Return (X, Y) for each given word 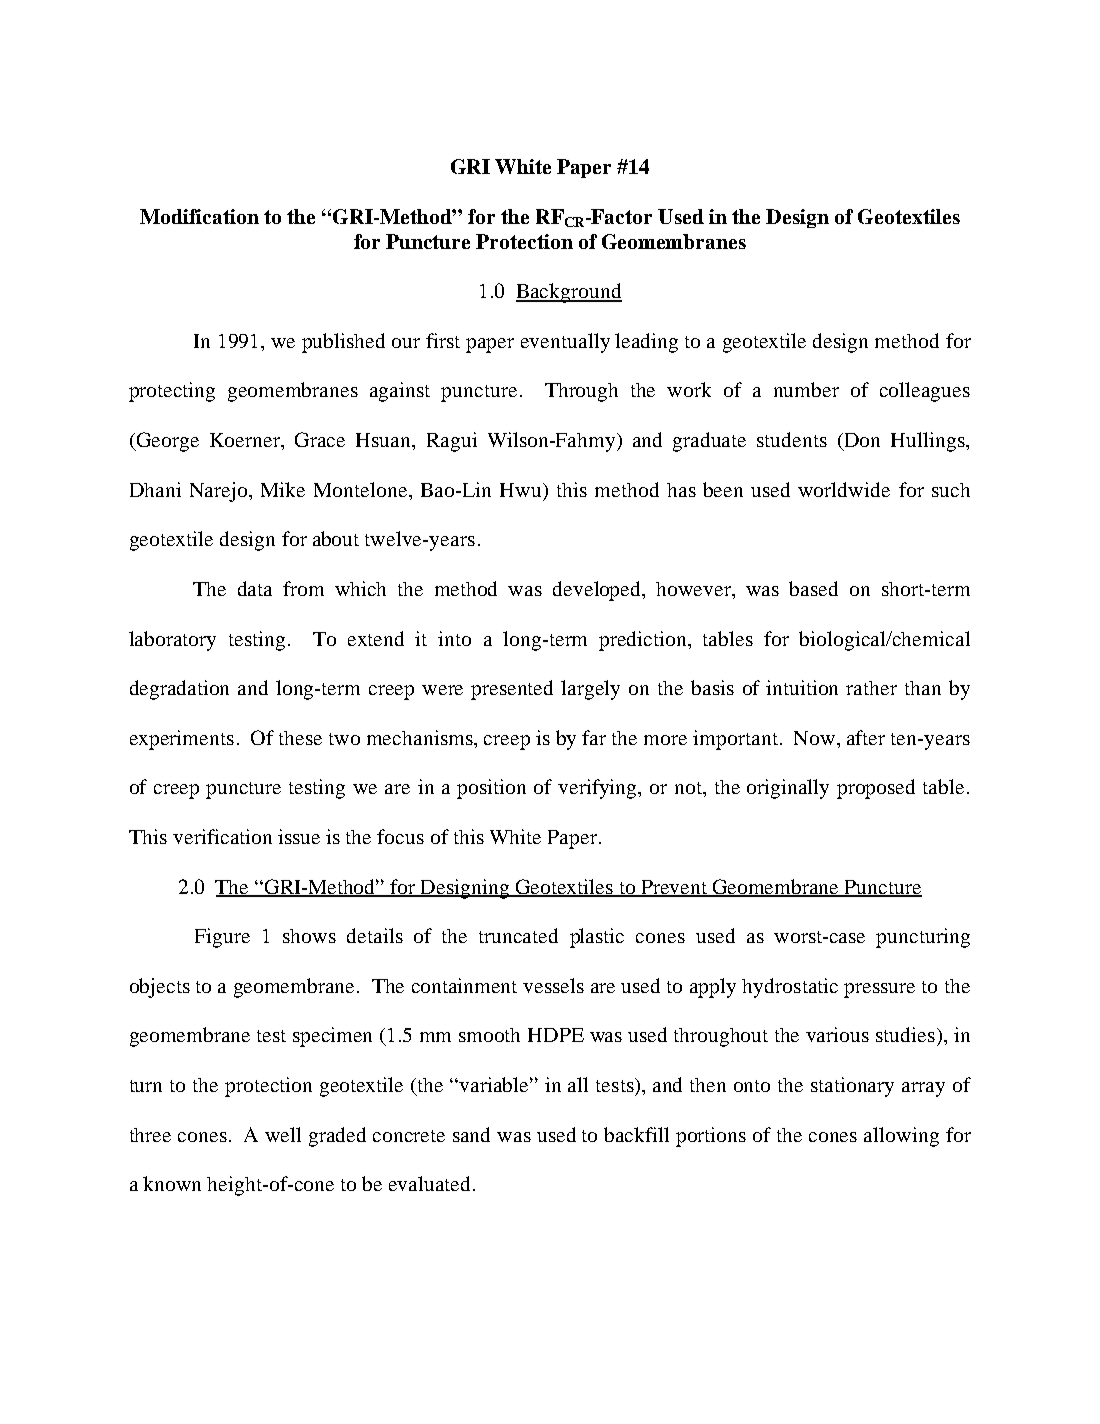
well (283, 1134)
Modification (199, 216)
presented (512, 690)
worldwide (844, 489)
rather (871, 688)
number (806, 389)
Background (569, 293)
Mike (283, 489)
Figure (222, 938)
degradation (179, 690)
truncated (518, 935)
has (681, 490)
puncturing (923, 938)
